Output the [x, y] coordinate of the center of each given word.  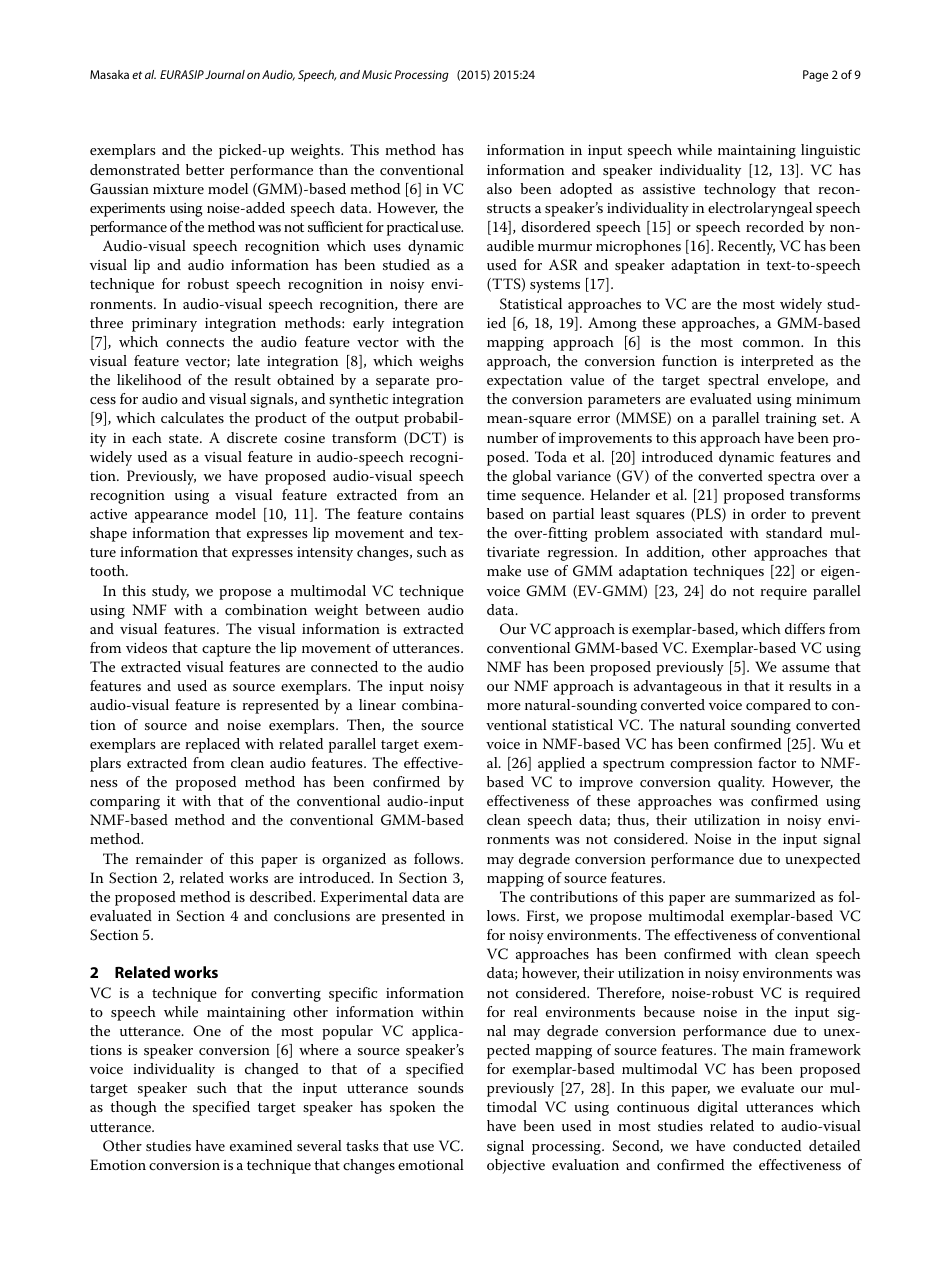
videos [146, 647]
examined [261, 1145]
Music [377, 74]
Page [815, 76]
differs [805, 628]
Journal [225, 74]
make [504, 570]
